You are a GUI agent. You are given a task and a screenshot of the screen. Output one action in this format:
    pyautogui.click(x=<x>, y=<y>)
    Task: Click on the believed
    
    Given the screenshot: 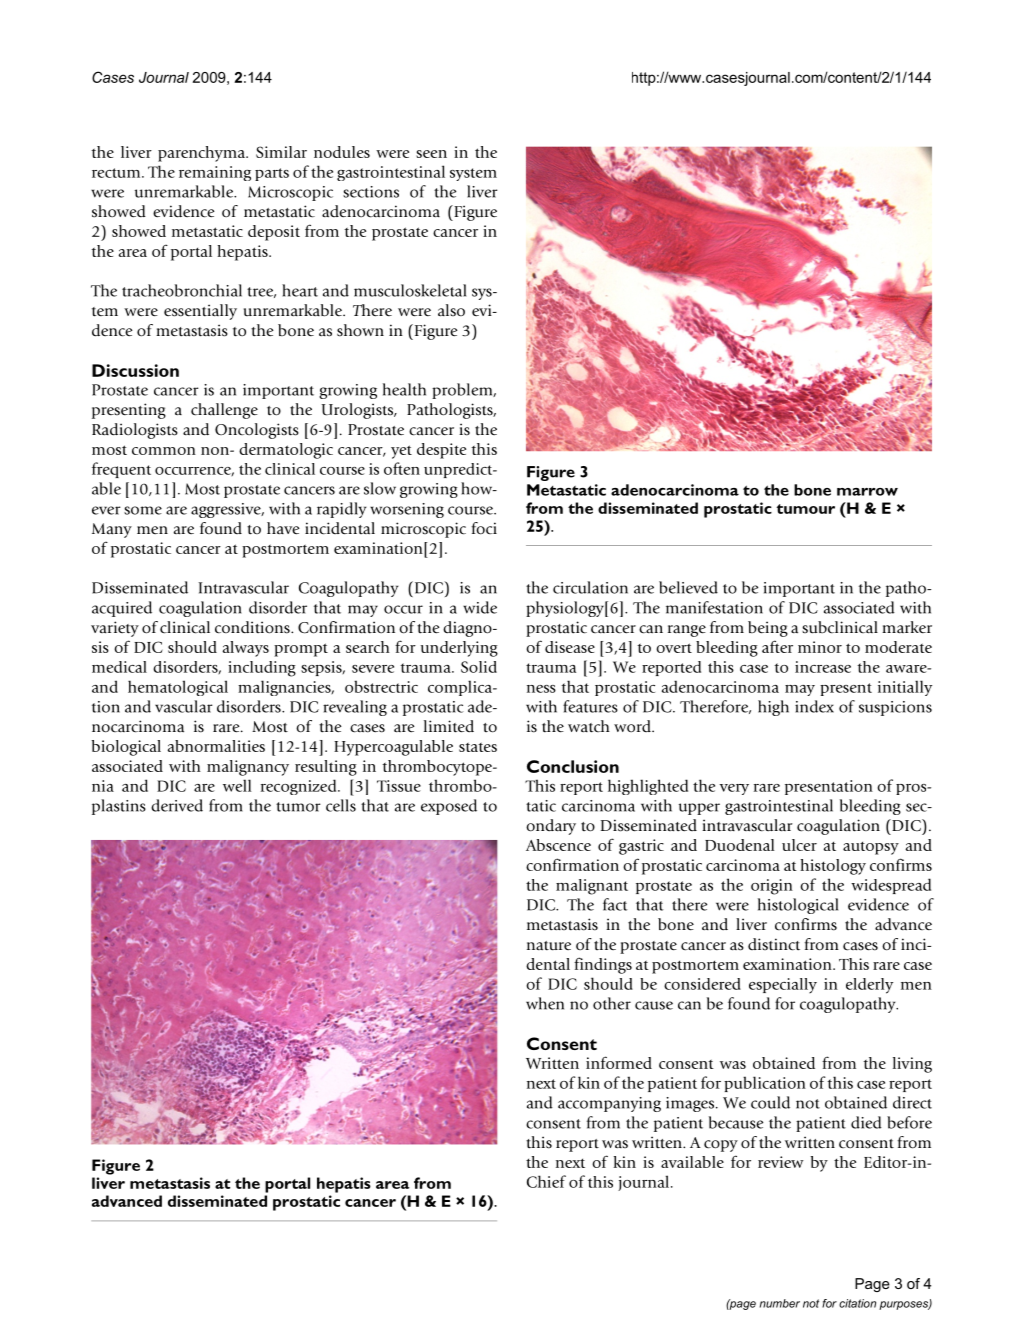 What is the action you would take?
    pyautogui.click(x=688, y=587)
